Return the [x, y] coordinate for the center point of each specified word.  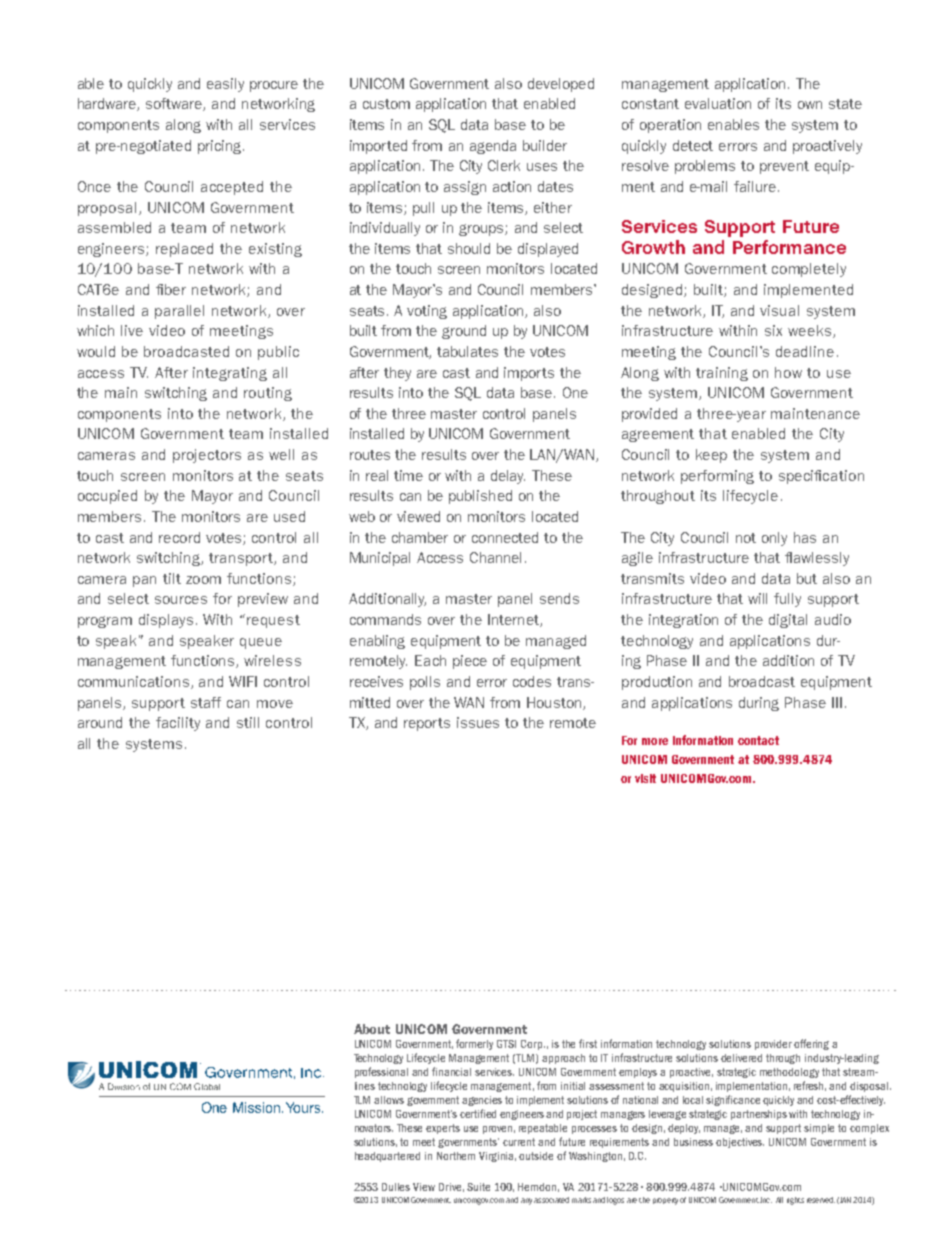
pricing [221, 147]
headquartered [387, 1157]
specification [821, 477]
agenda [493, 147]
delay [508, 477]
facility [178, 724]
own [810, 105]
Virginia [497, 1157]
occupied [107, 497]
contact [758, 740]
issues [478, 722]
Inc [766, 1200]
